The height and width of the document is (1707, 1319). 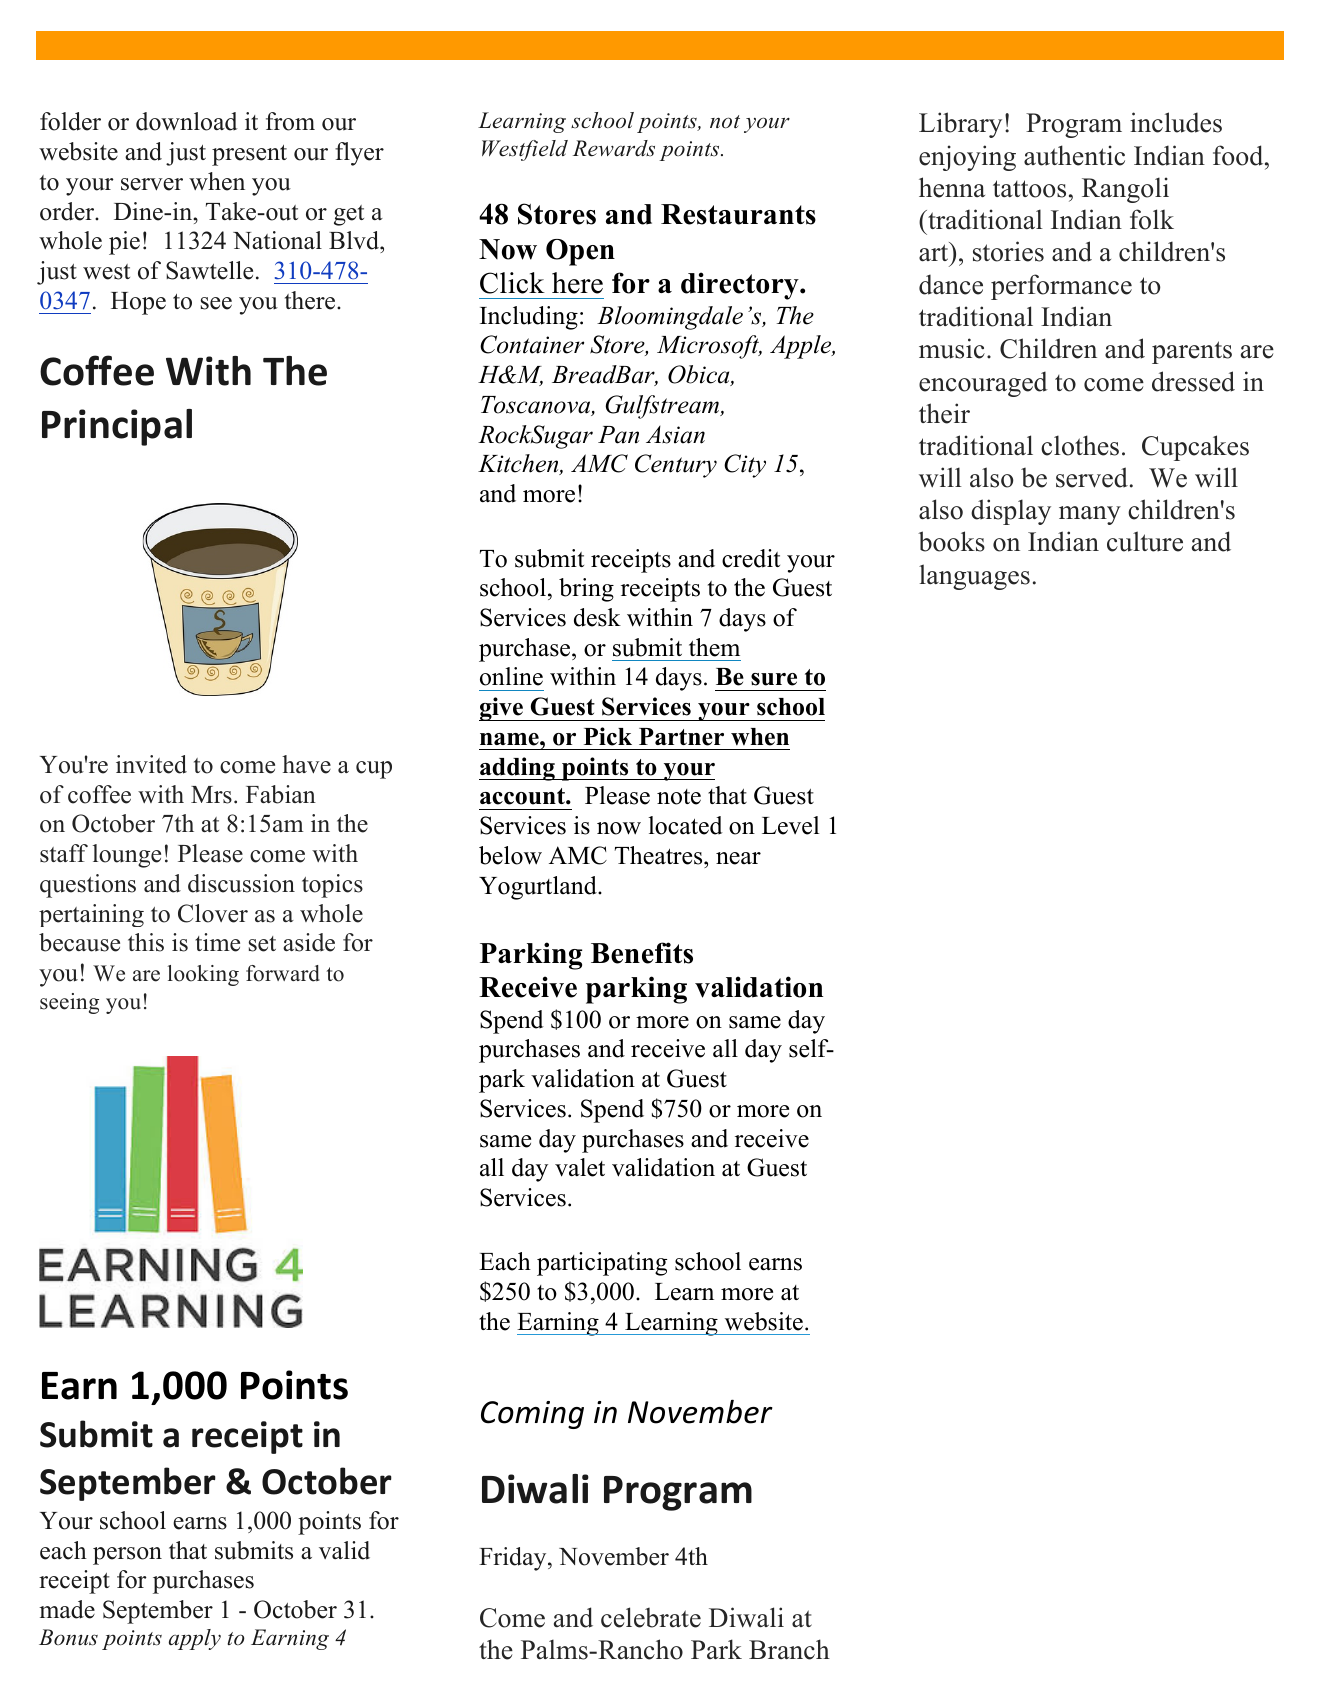 I want to click on many, so click(x=1090, y=515).
